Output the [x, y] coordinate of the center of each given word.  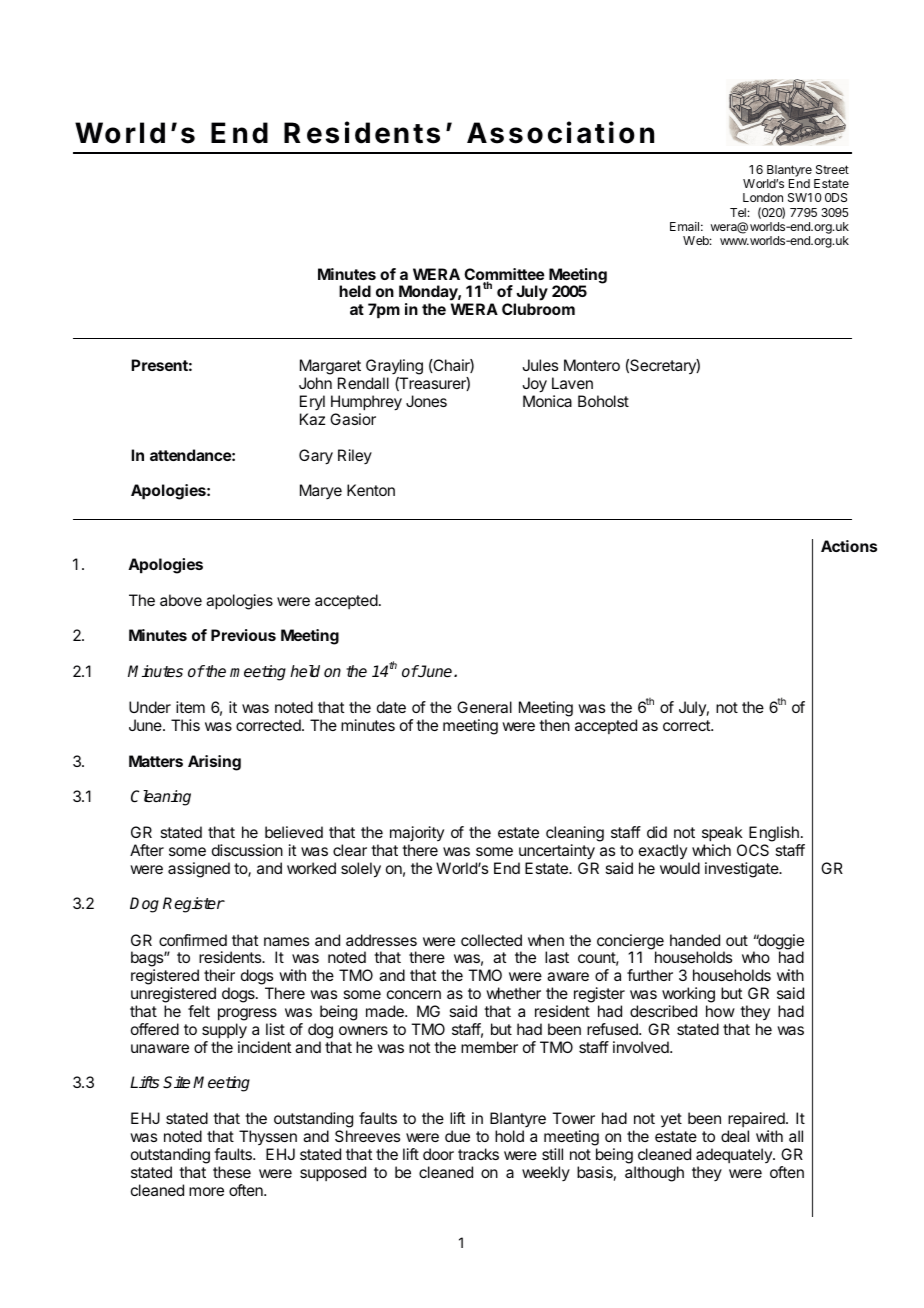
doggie [780, 943]
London [763, 197]
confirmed [193, 940]
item [190, 707]
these [232, 1172]
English [775, 835]
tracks [478, 1154]
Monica [547, 401]
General [484, 707]
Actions [849, 546]
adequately [735, 1155]
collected [491, 940]
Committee [504, 275]
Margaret [330, 367]
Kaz [312, 419]
